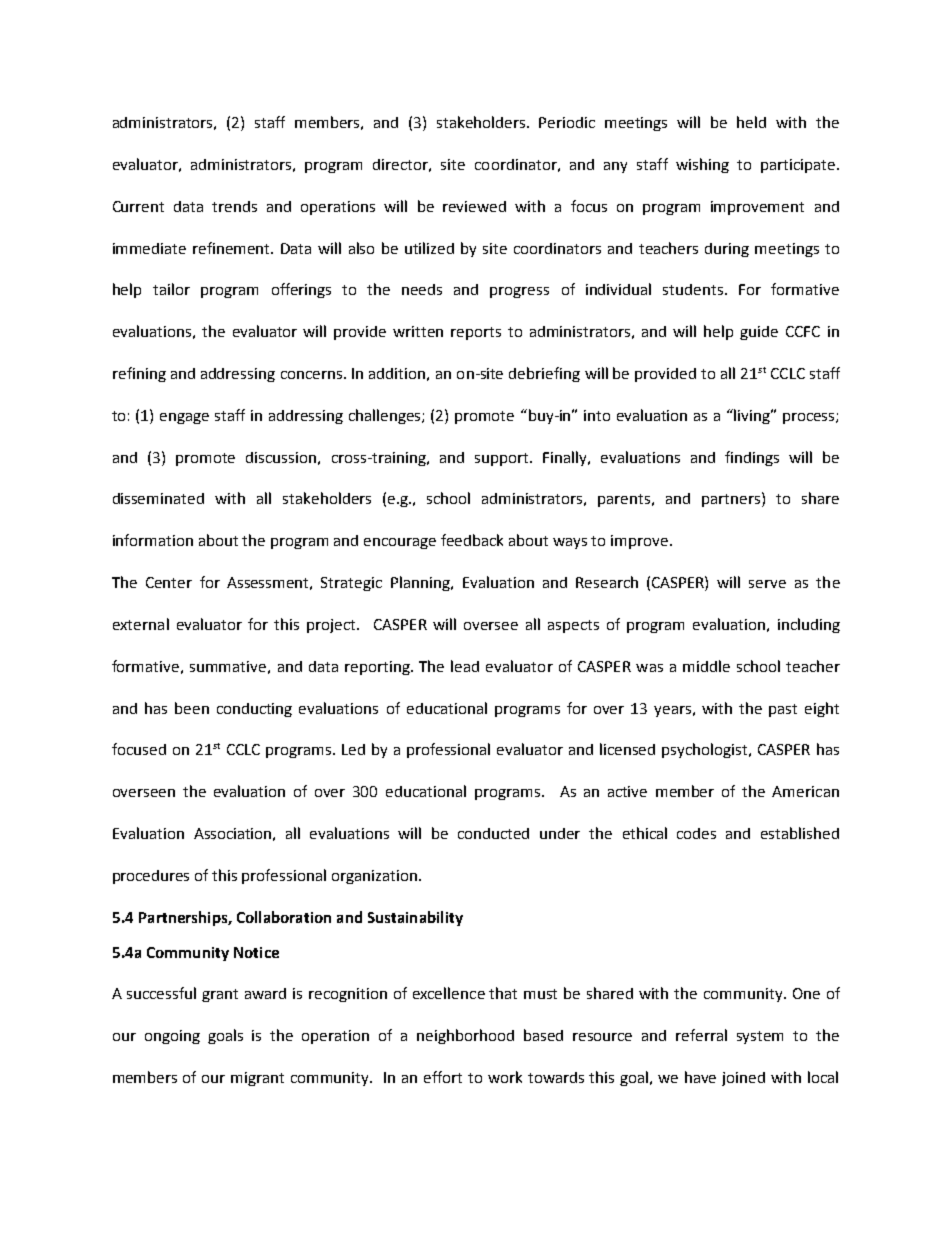 The image size is (952, 1233). I want to click on reviewed, so click(474, 206).
